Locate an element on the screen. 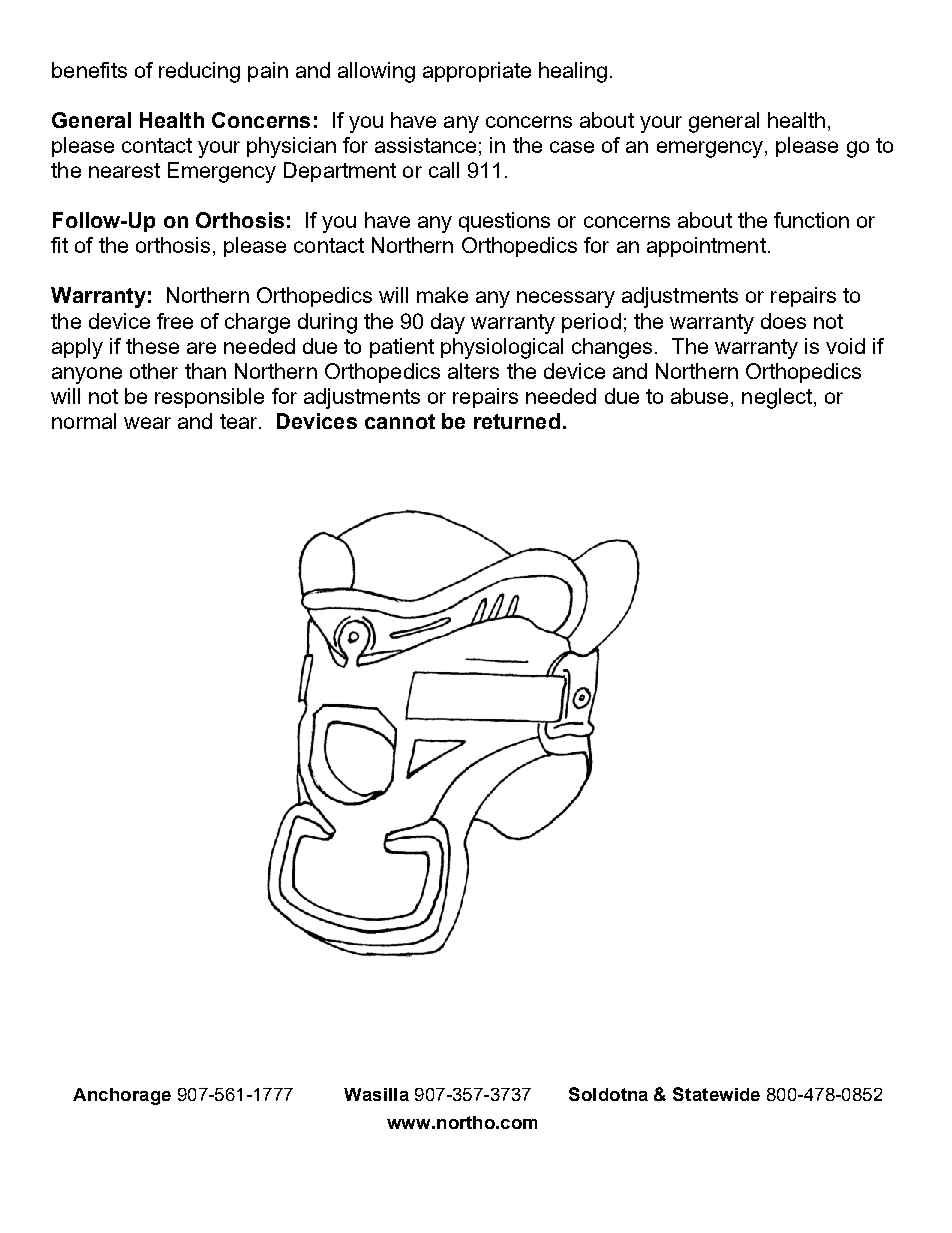  healing is located at coordinates (573, 72).
